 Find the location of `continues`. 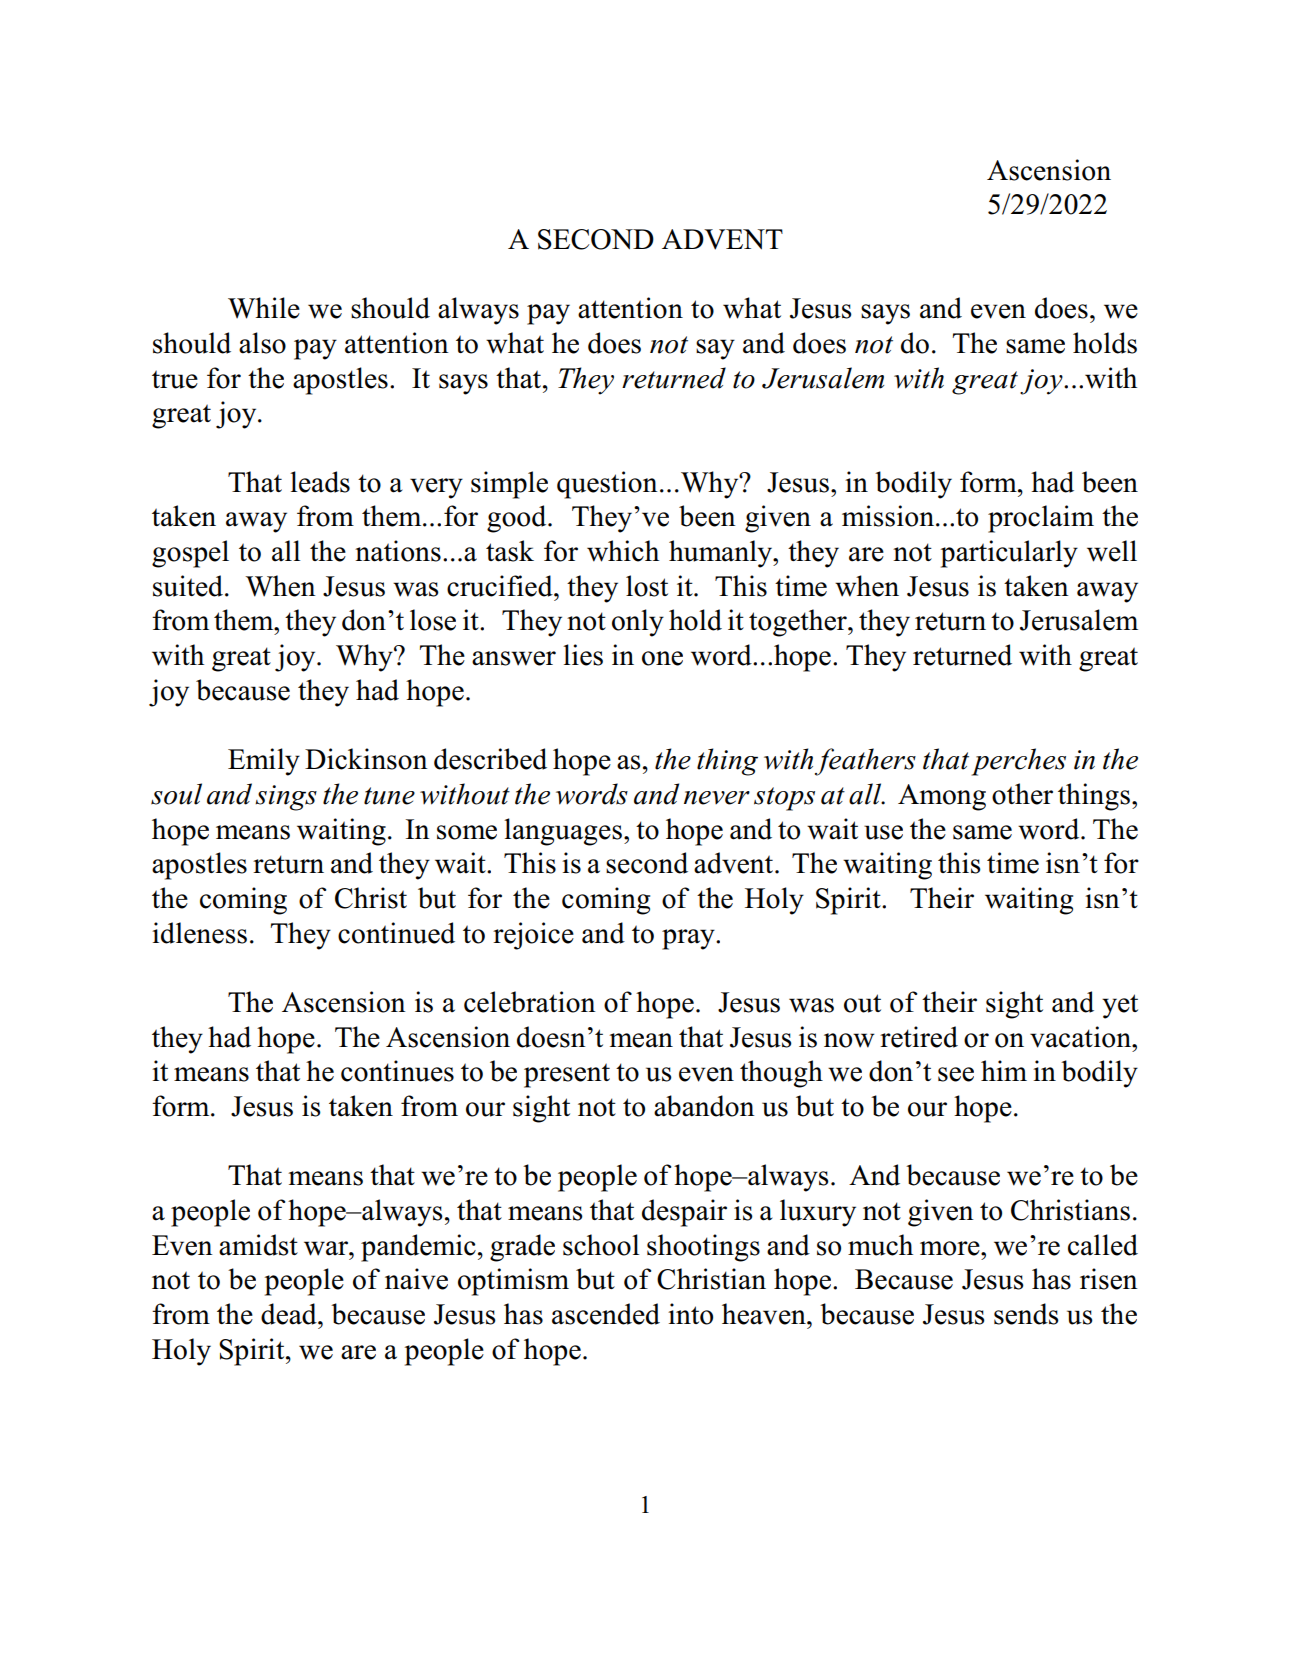

continues is located at coordinates (397, 1071).
